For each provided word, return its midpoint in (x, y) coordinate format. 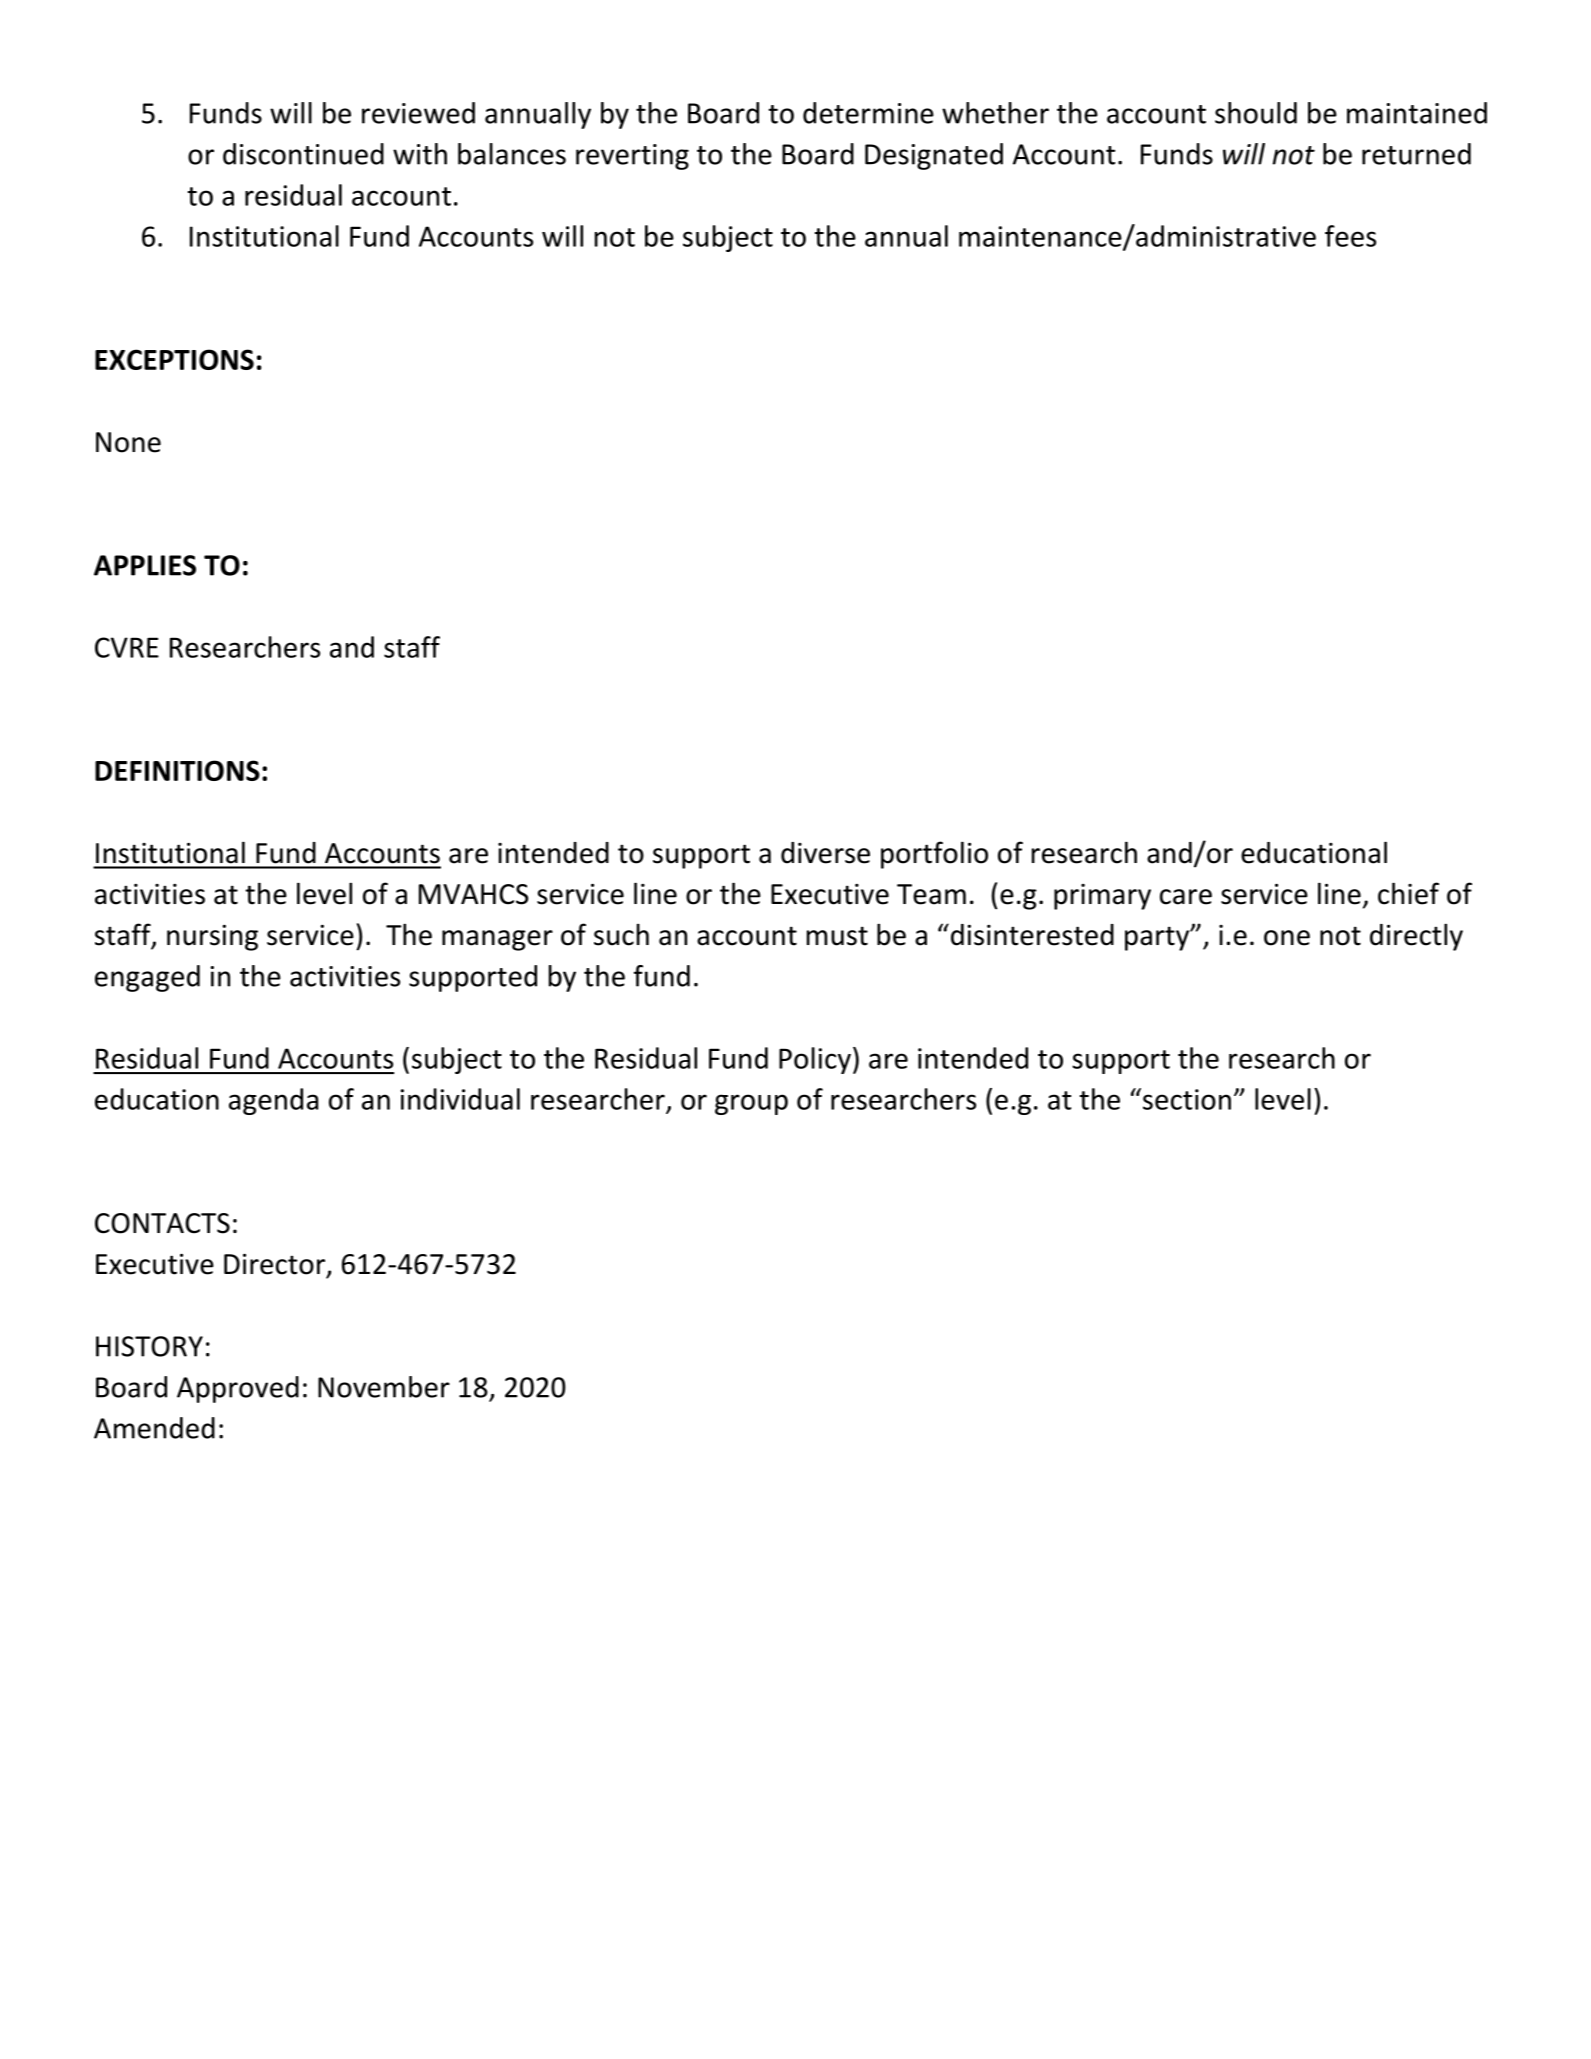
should (1256, 113)
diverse (825, 853)
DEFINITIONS (177, 770)
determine (868, 113)
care (1186, 897)
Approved (238, 1389)
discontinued (303, 154)
